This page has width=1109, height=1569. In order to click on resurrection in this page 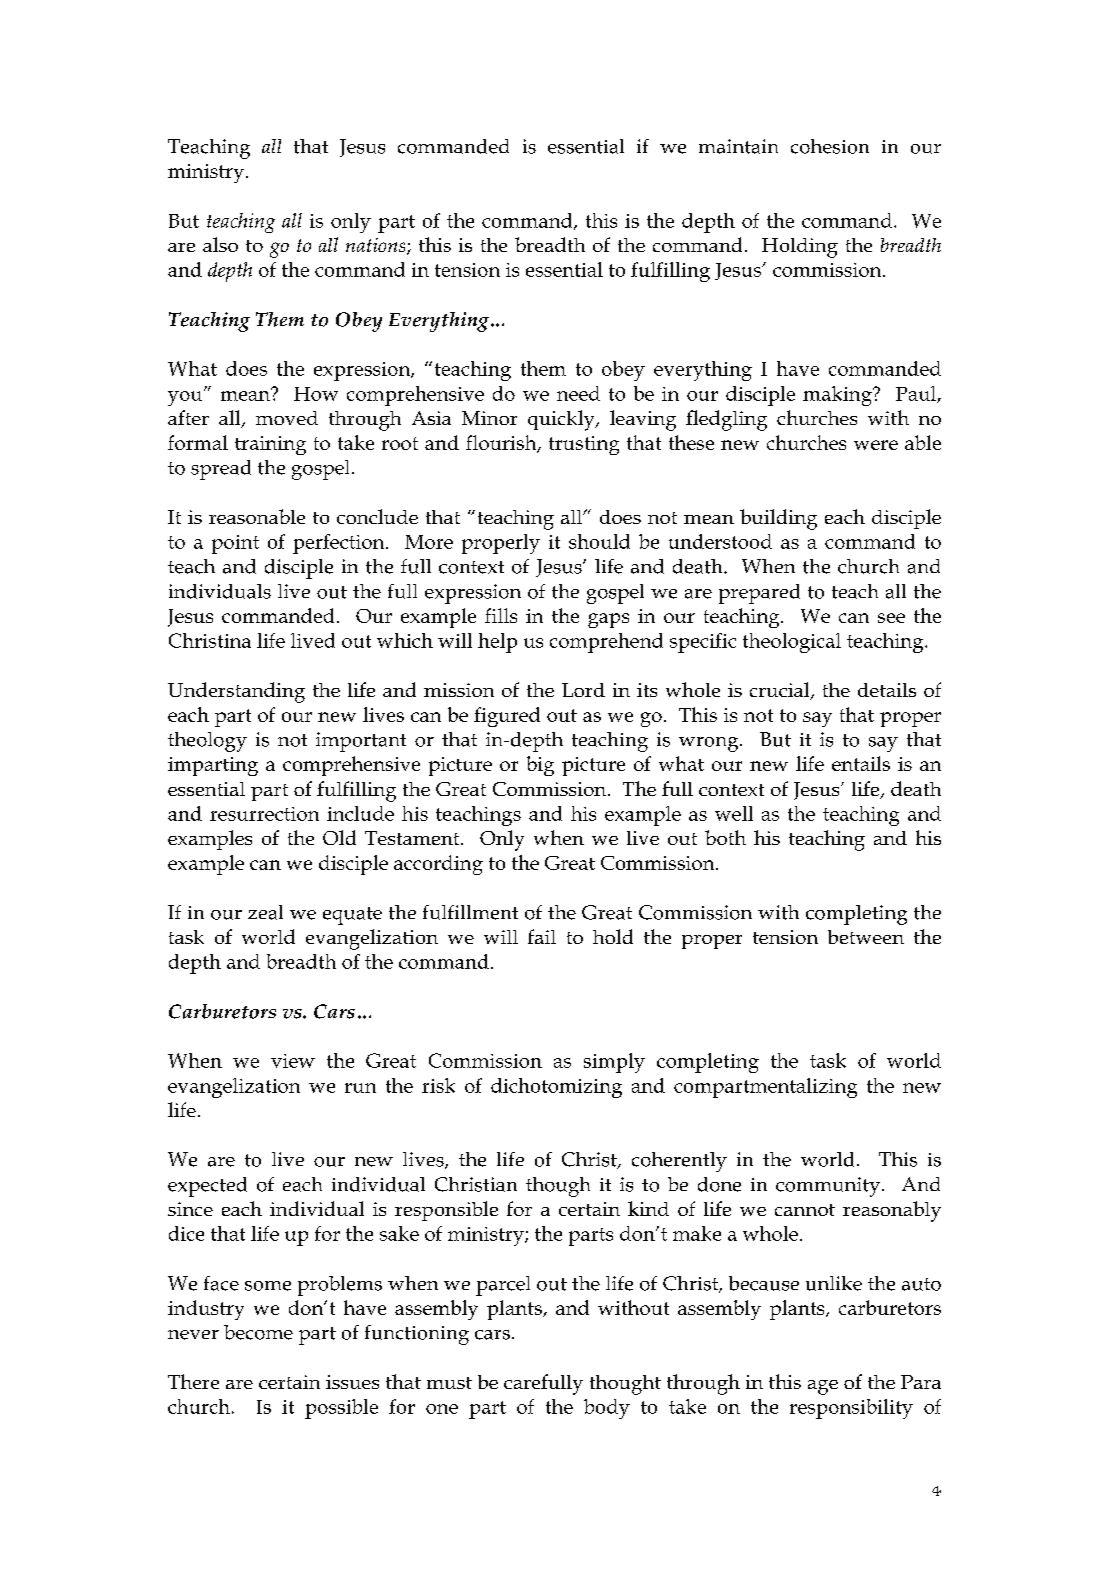, I will do `click(264, 814)`.
